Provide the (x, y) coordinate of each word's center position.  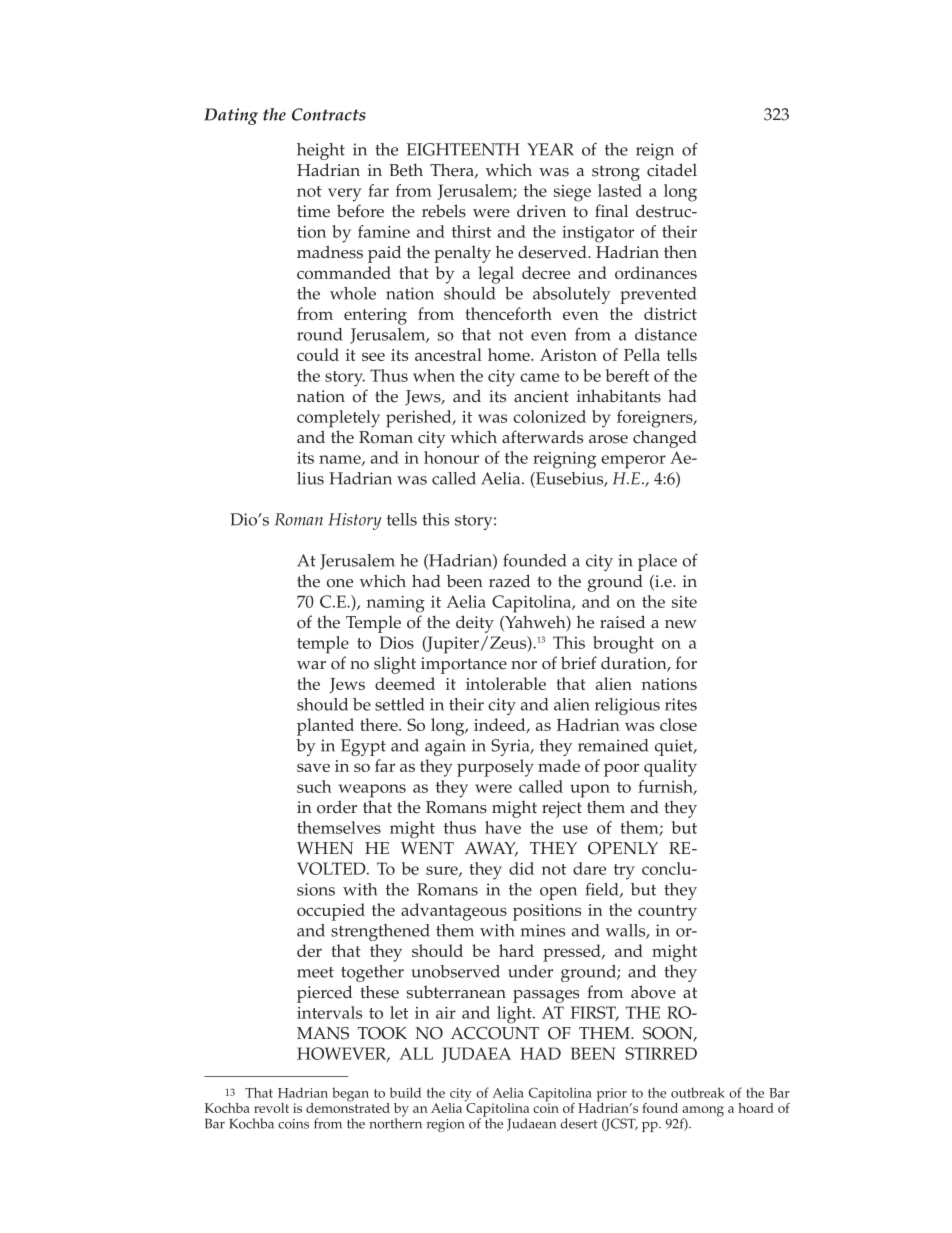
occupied (331, 912)
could (318, 354)
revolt (271, 1108)
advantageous (454, 912)
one (340, 583)
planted (325, 727)
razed (509, 581)
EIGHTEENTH (463, 149)
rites (681, 704)
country (667, 913)
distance (666, 334)
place (657, 562)
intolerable (506, 683)
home (510, 354)
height (321, 151)
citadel (672, 170)
